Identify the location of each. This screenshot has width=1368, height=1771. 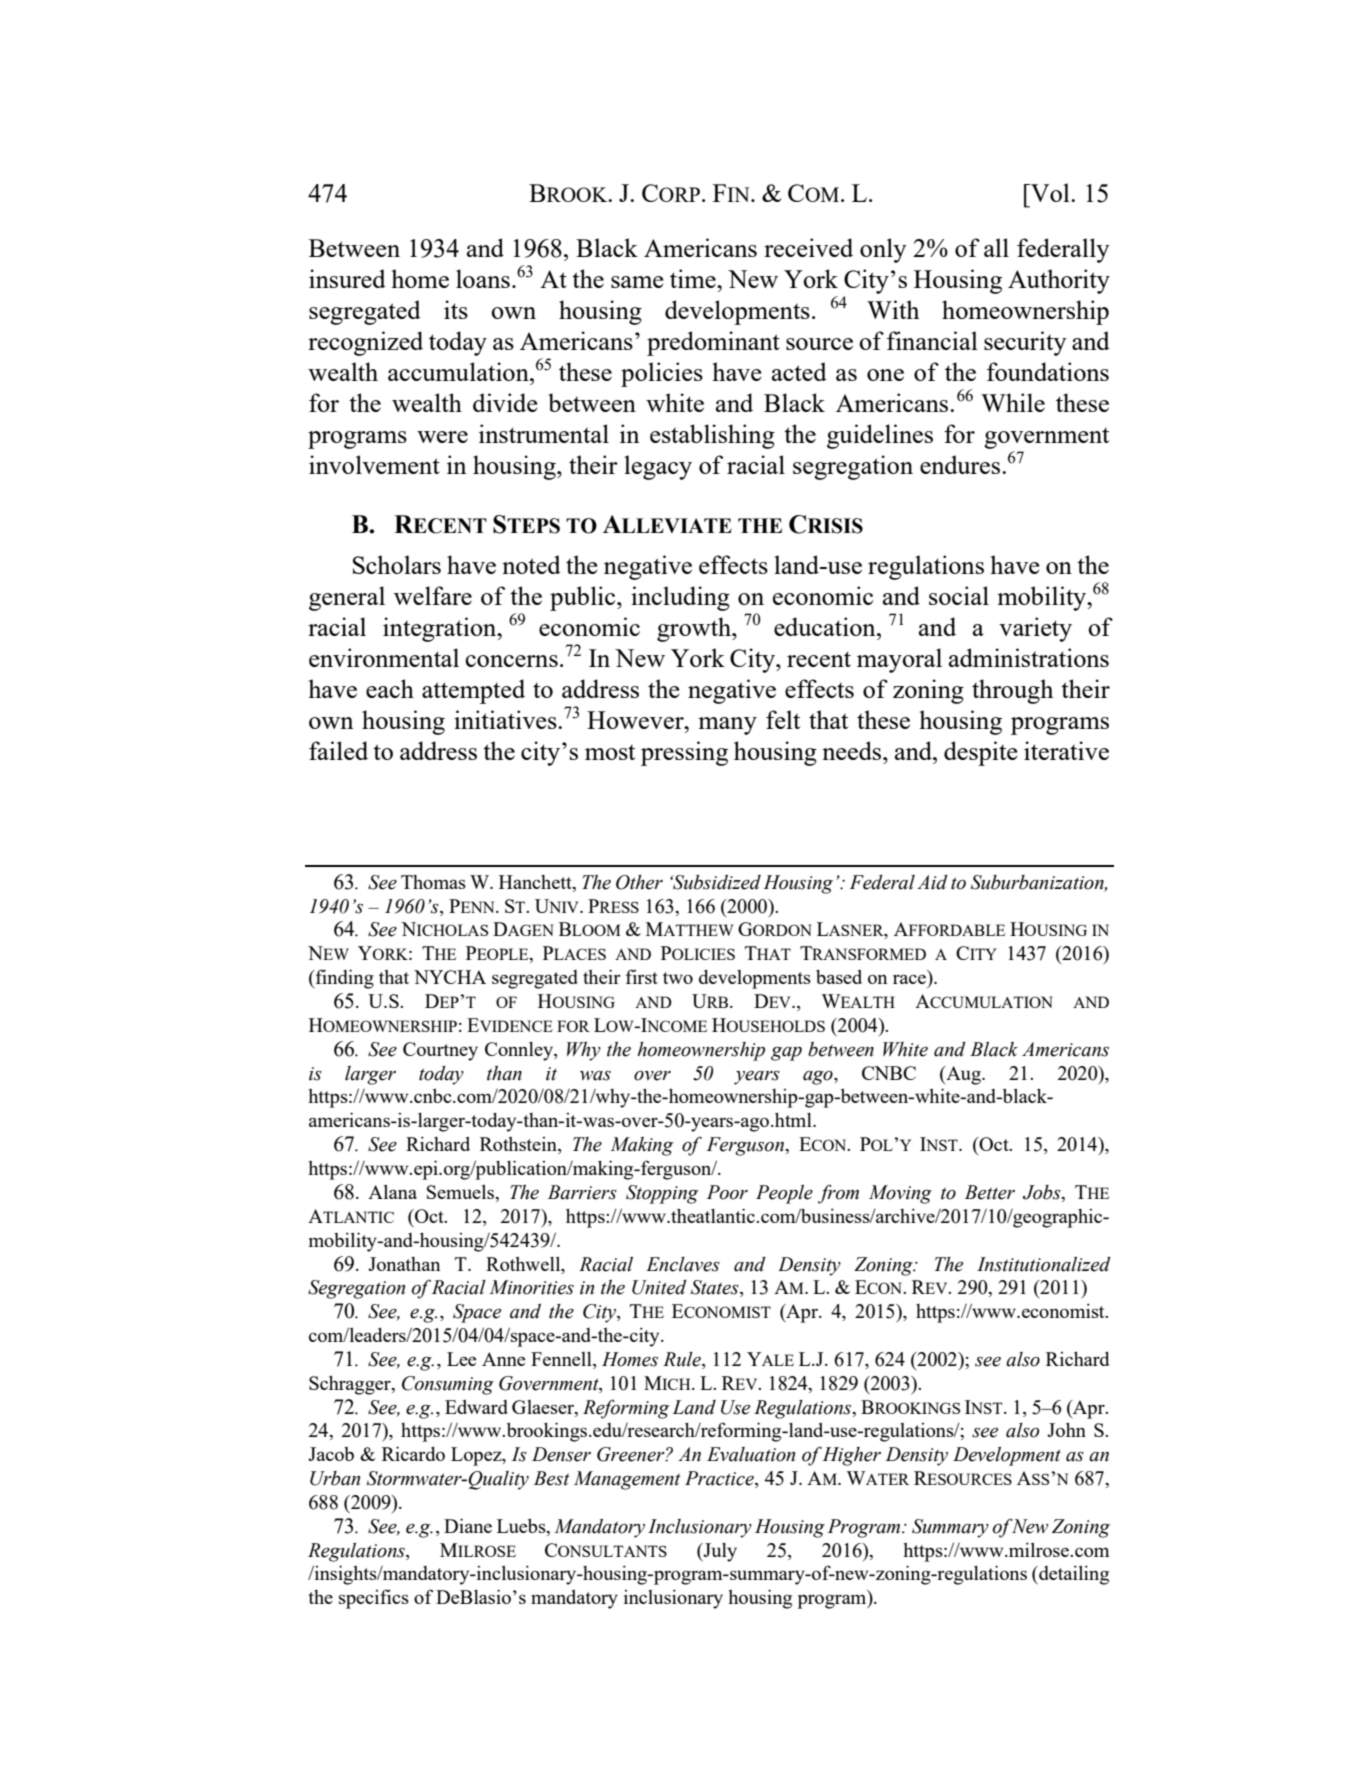
(390, 688).
